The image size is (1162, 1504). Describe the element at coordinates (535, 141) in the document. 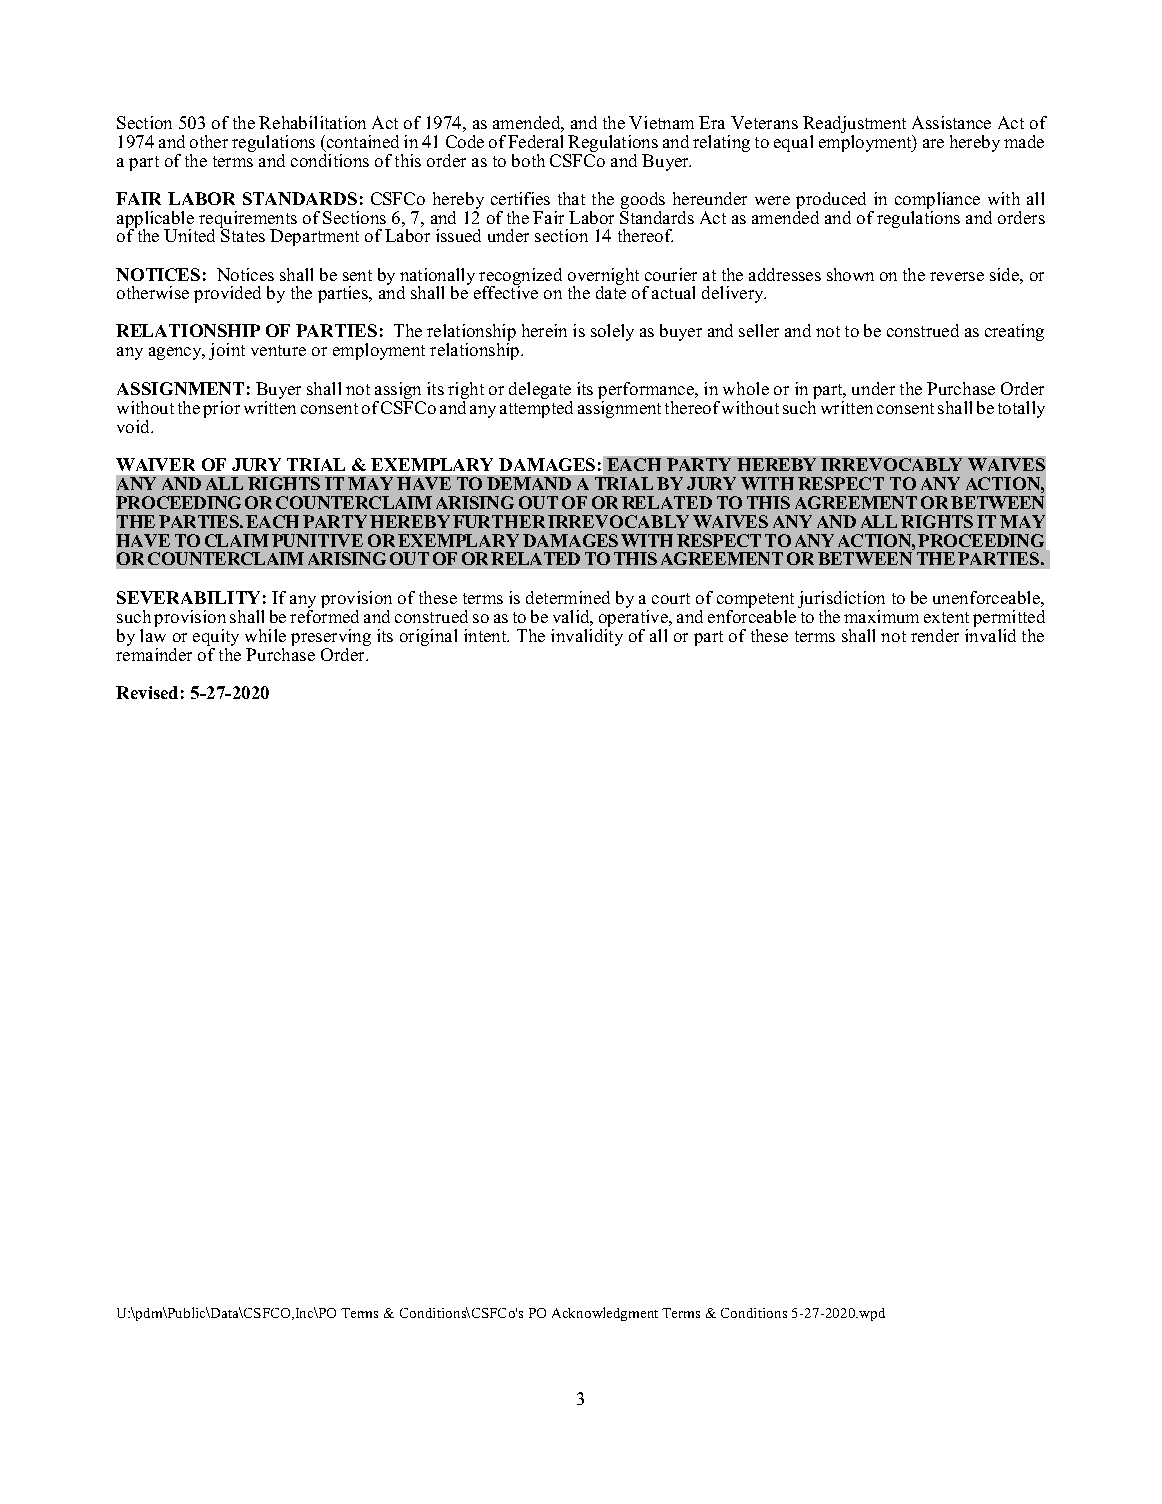

I see `Federal` at that location.
